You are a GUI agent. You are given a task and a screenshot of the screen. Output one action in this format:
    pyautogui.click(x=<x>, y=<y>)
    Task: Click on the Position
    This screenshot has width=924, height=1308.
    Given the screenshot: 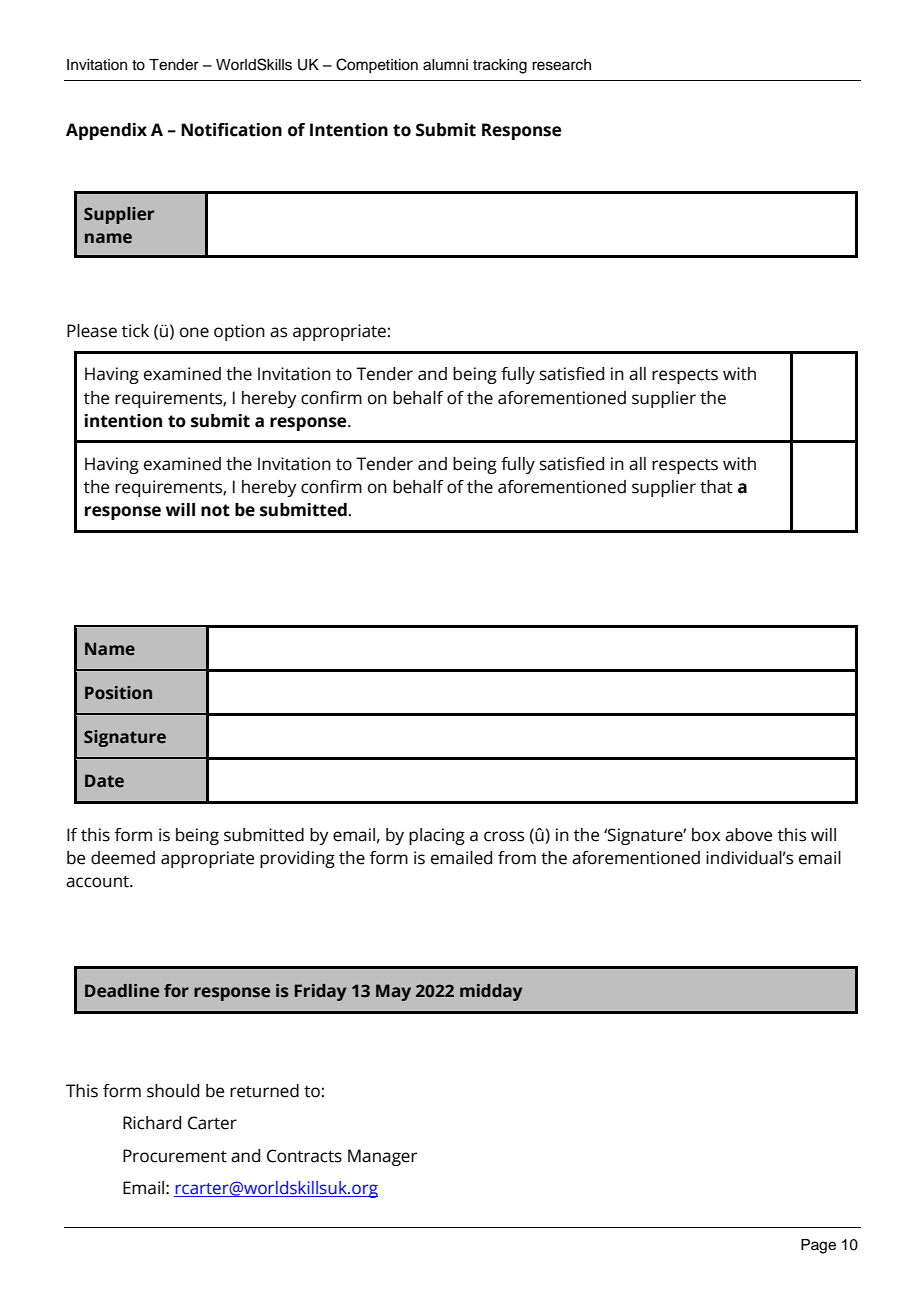 What is the action you would take?
    pyautogui.click(x=118, y=693)
